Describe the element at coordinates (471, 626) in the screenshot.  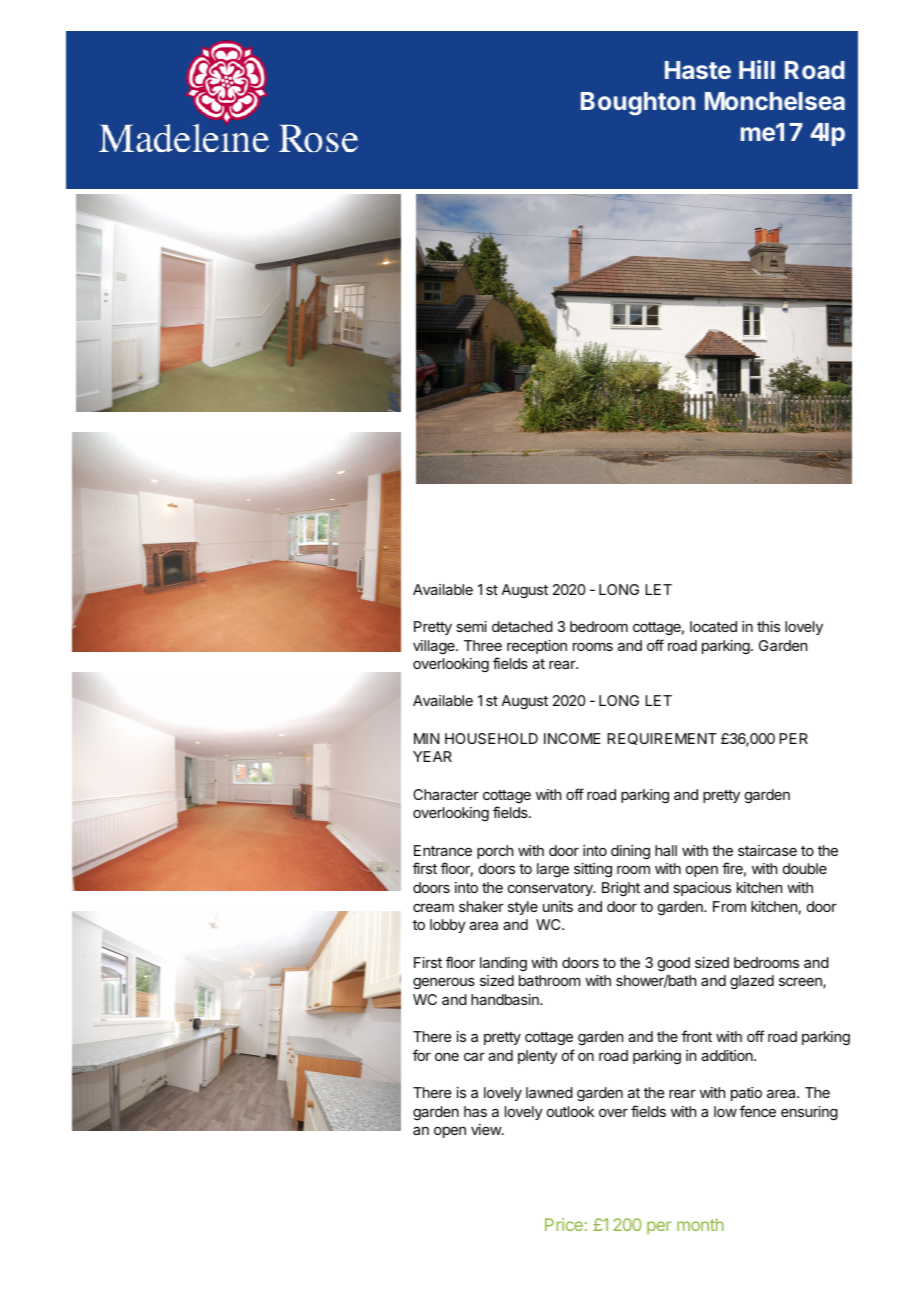
I see `semi` at that location.
